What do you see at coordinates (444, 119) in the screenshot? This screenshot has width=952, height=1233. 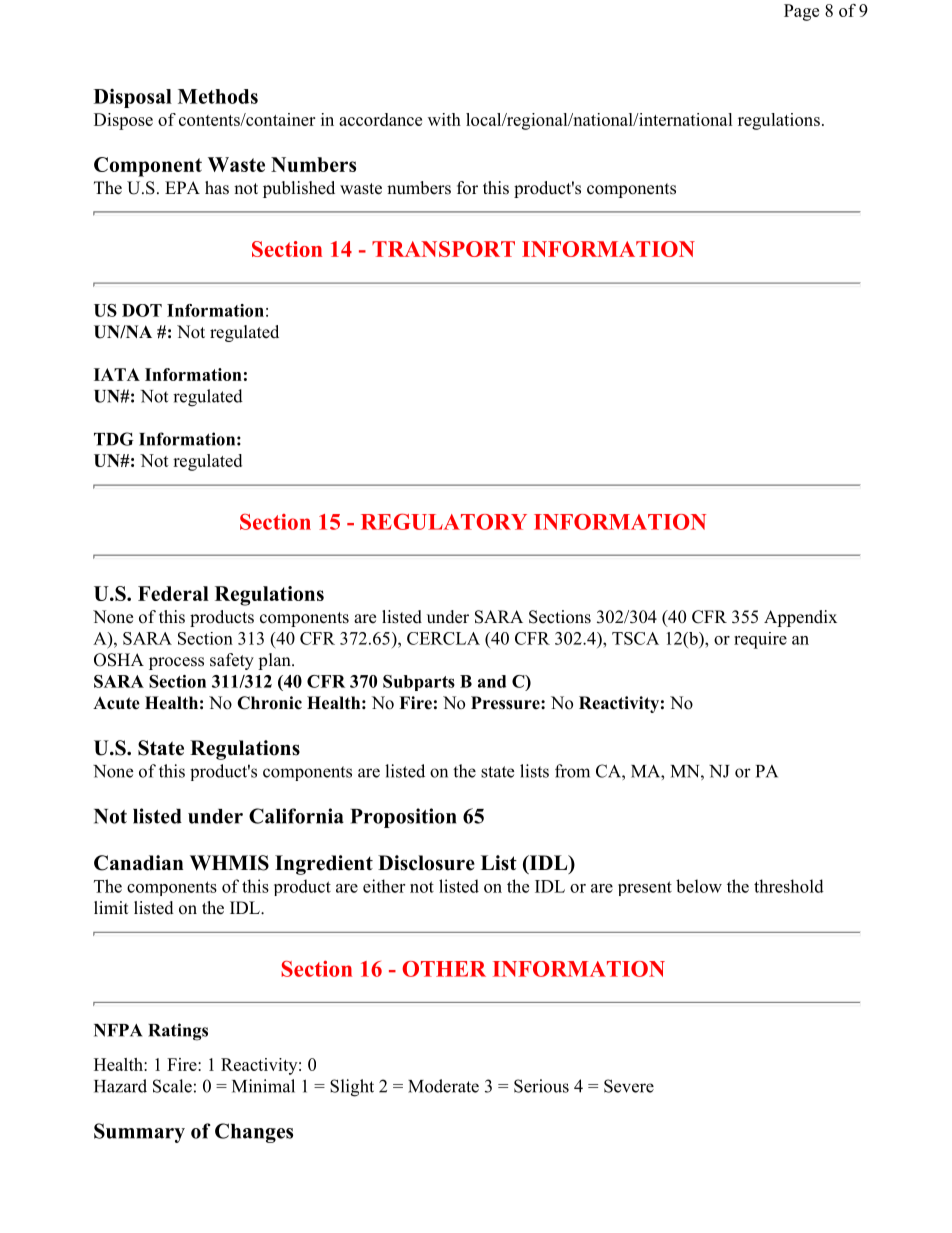 I see `with` at bounding box center [444, 119].
